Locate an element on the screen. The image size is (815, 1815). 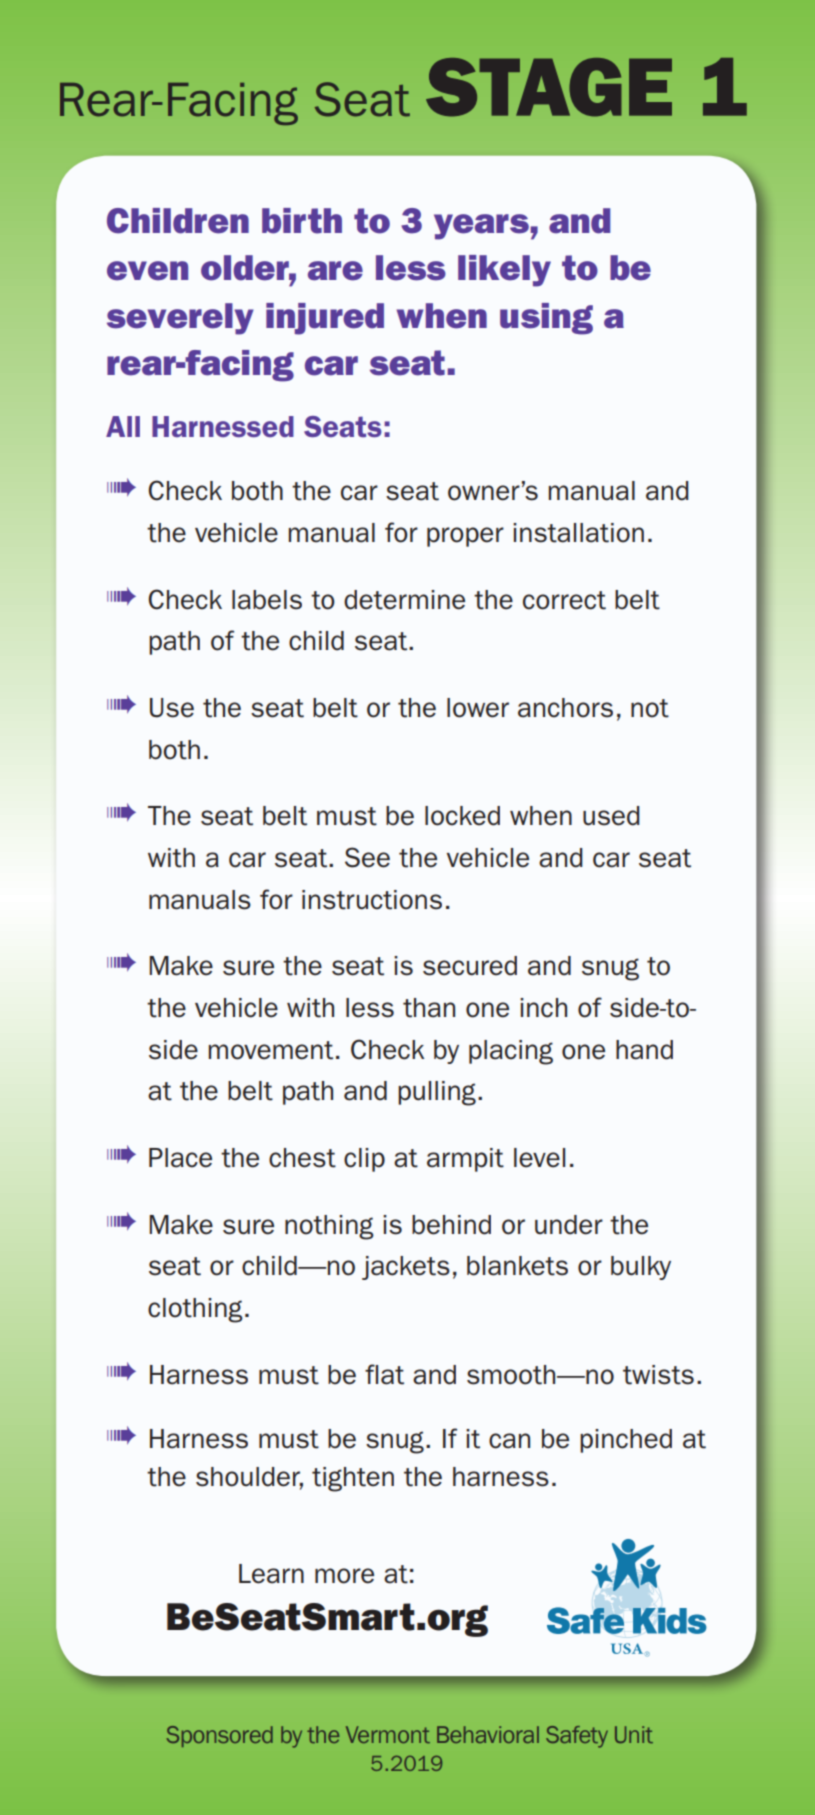
are is located at coordinates (335, 271).
